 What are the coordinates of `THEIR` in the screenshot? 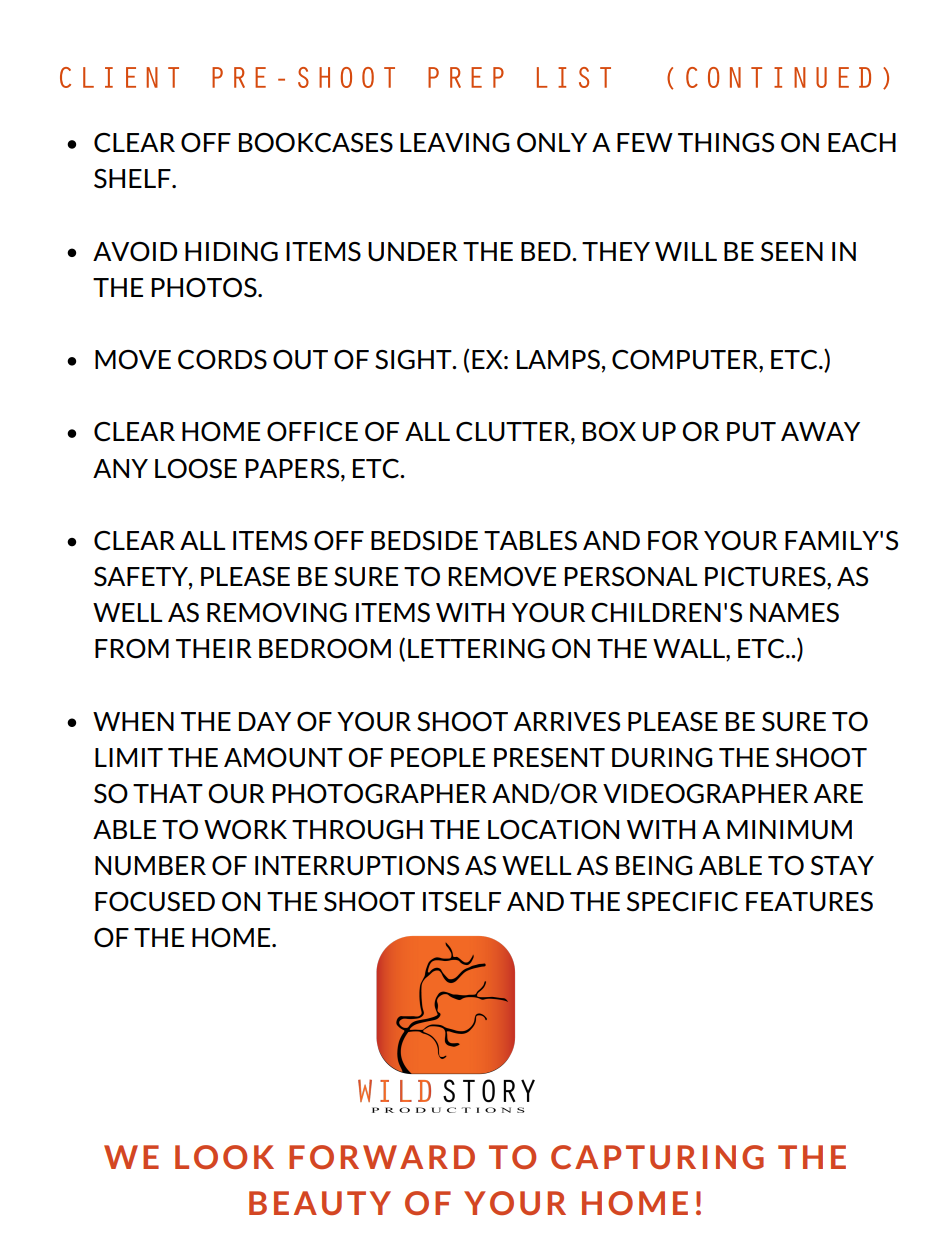 It's located at (214, 648).
